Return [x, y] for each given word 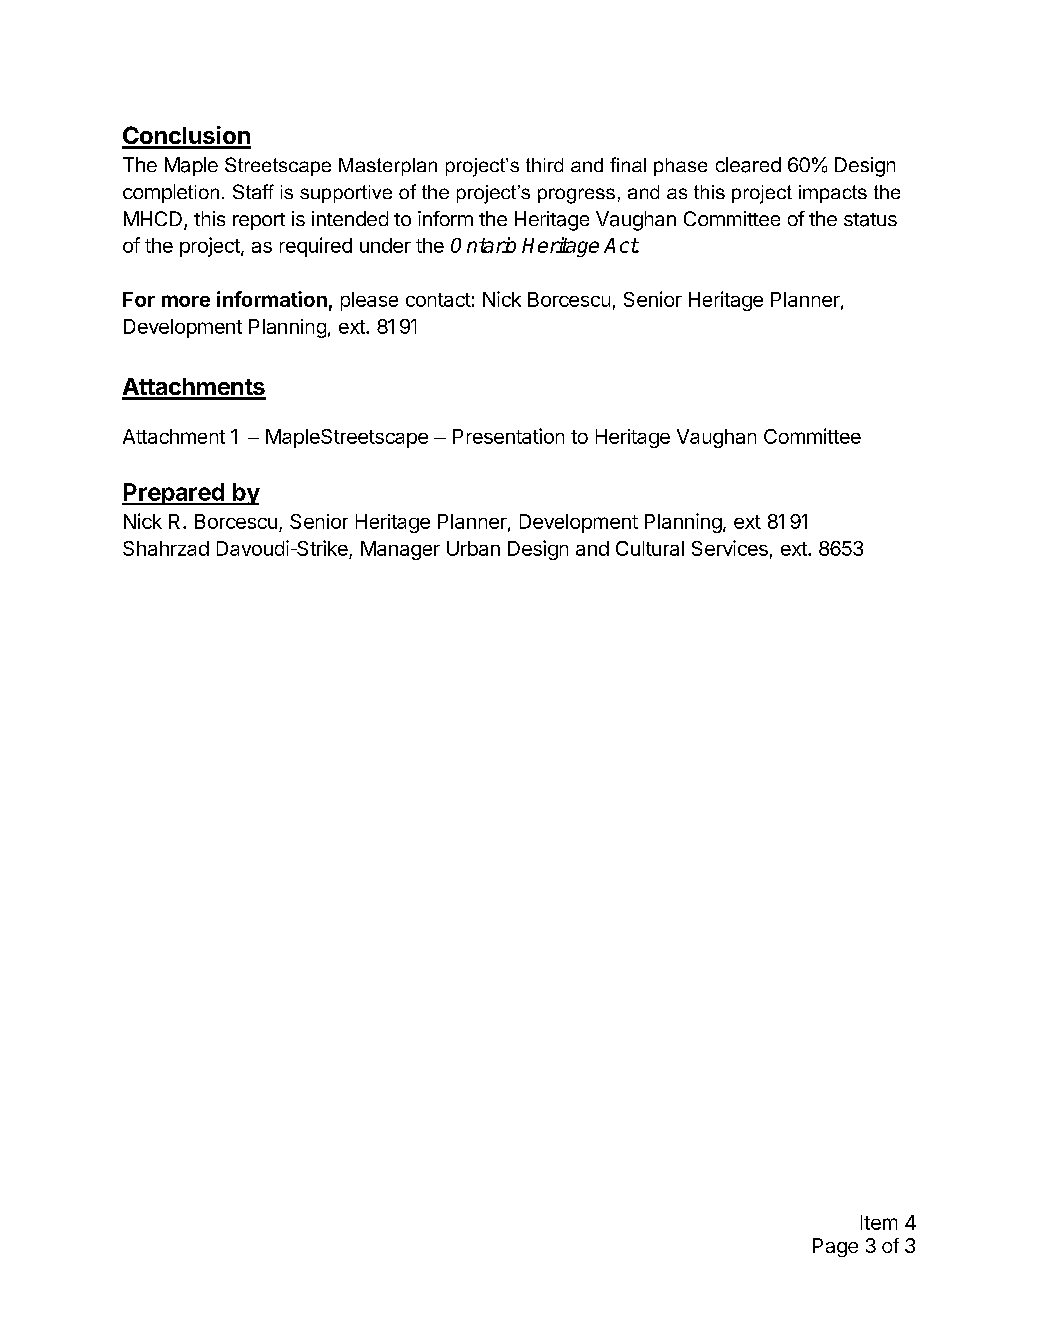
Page [835, 1247]
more [186, 301]
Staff [253, 191]
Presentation [508, 436]
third [544, 165]
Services [730, 548]
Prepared [174, 494]
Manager [400, 550]
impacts [833, 194]
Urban [473, 548]
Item [879, 1222]
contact [438, 300]
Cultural [650, 548]
